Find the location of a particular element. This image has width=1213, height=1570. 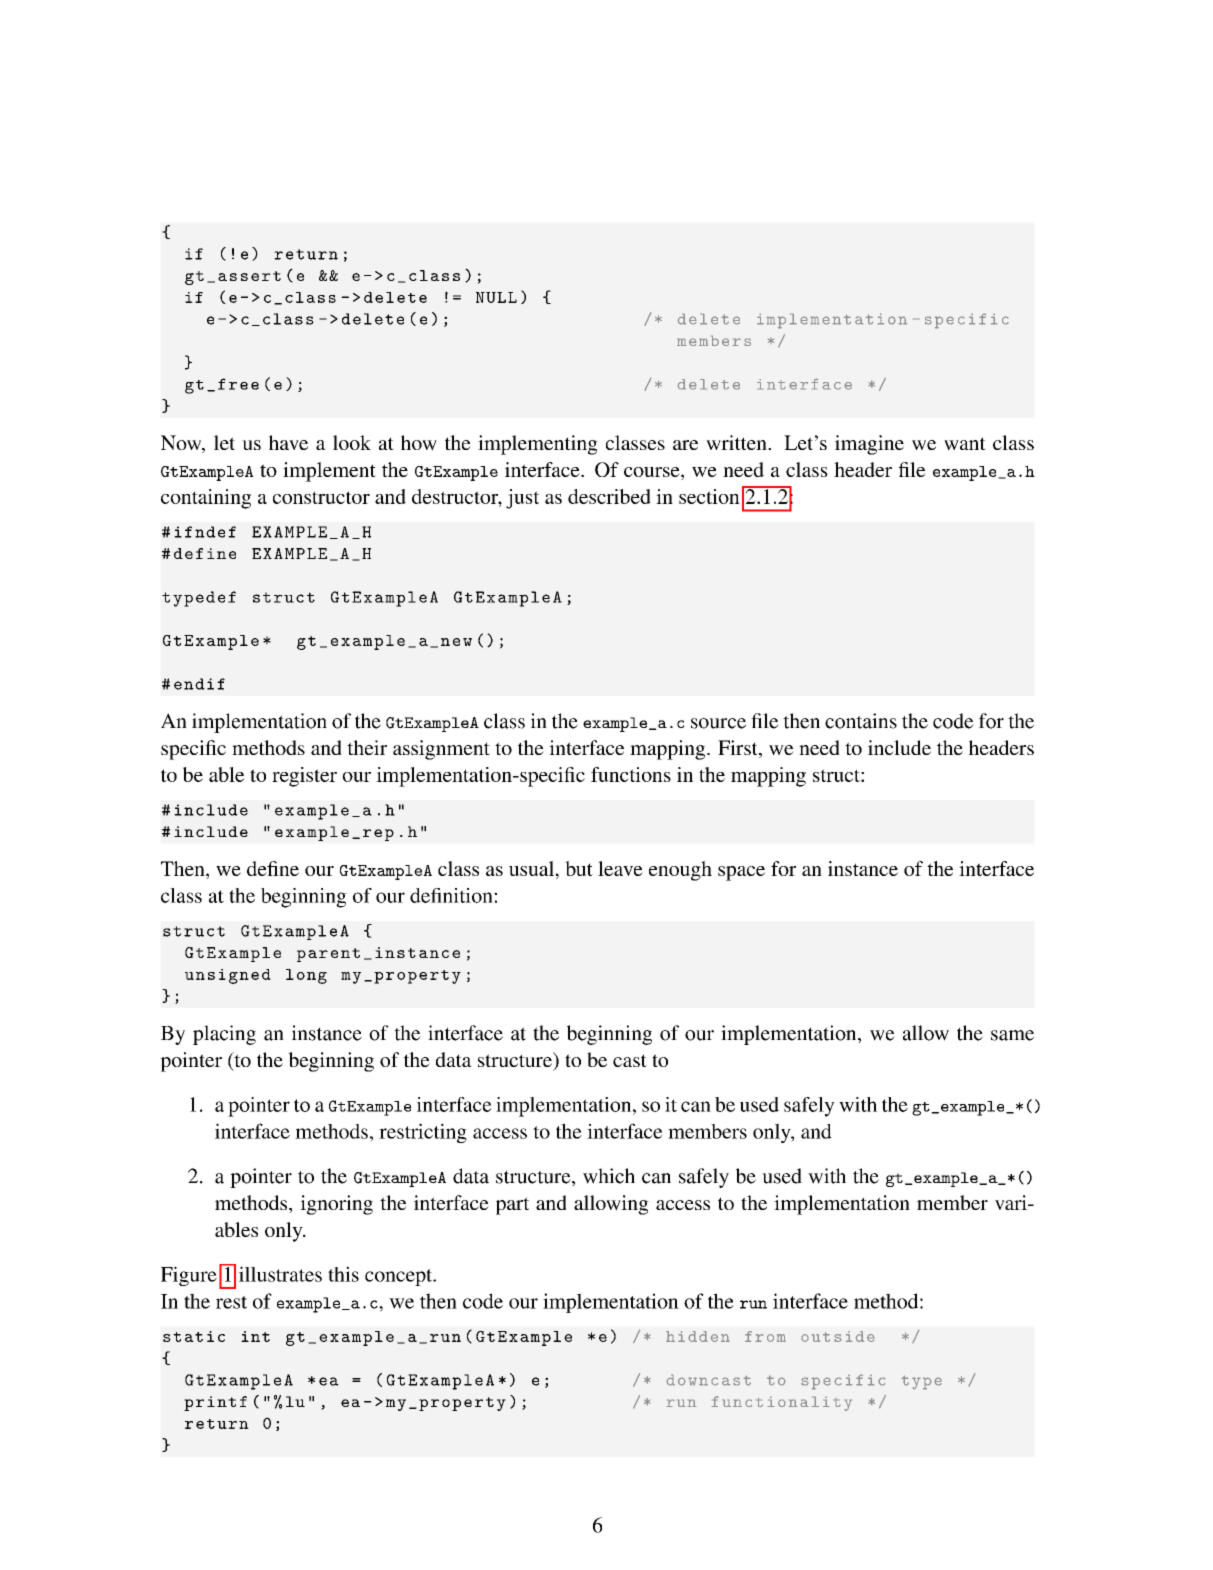

same is located at coordinates (1012, 1035).
